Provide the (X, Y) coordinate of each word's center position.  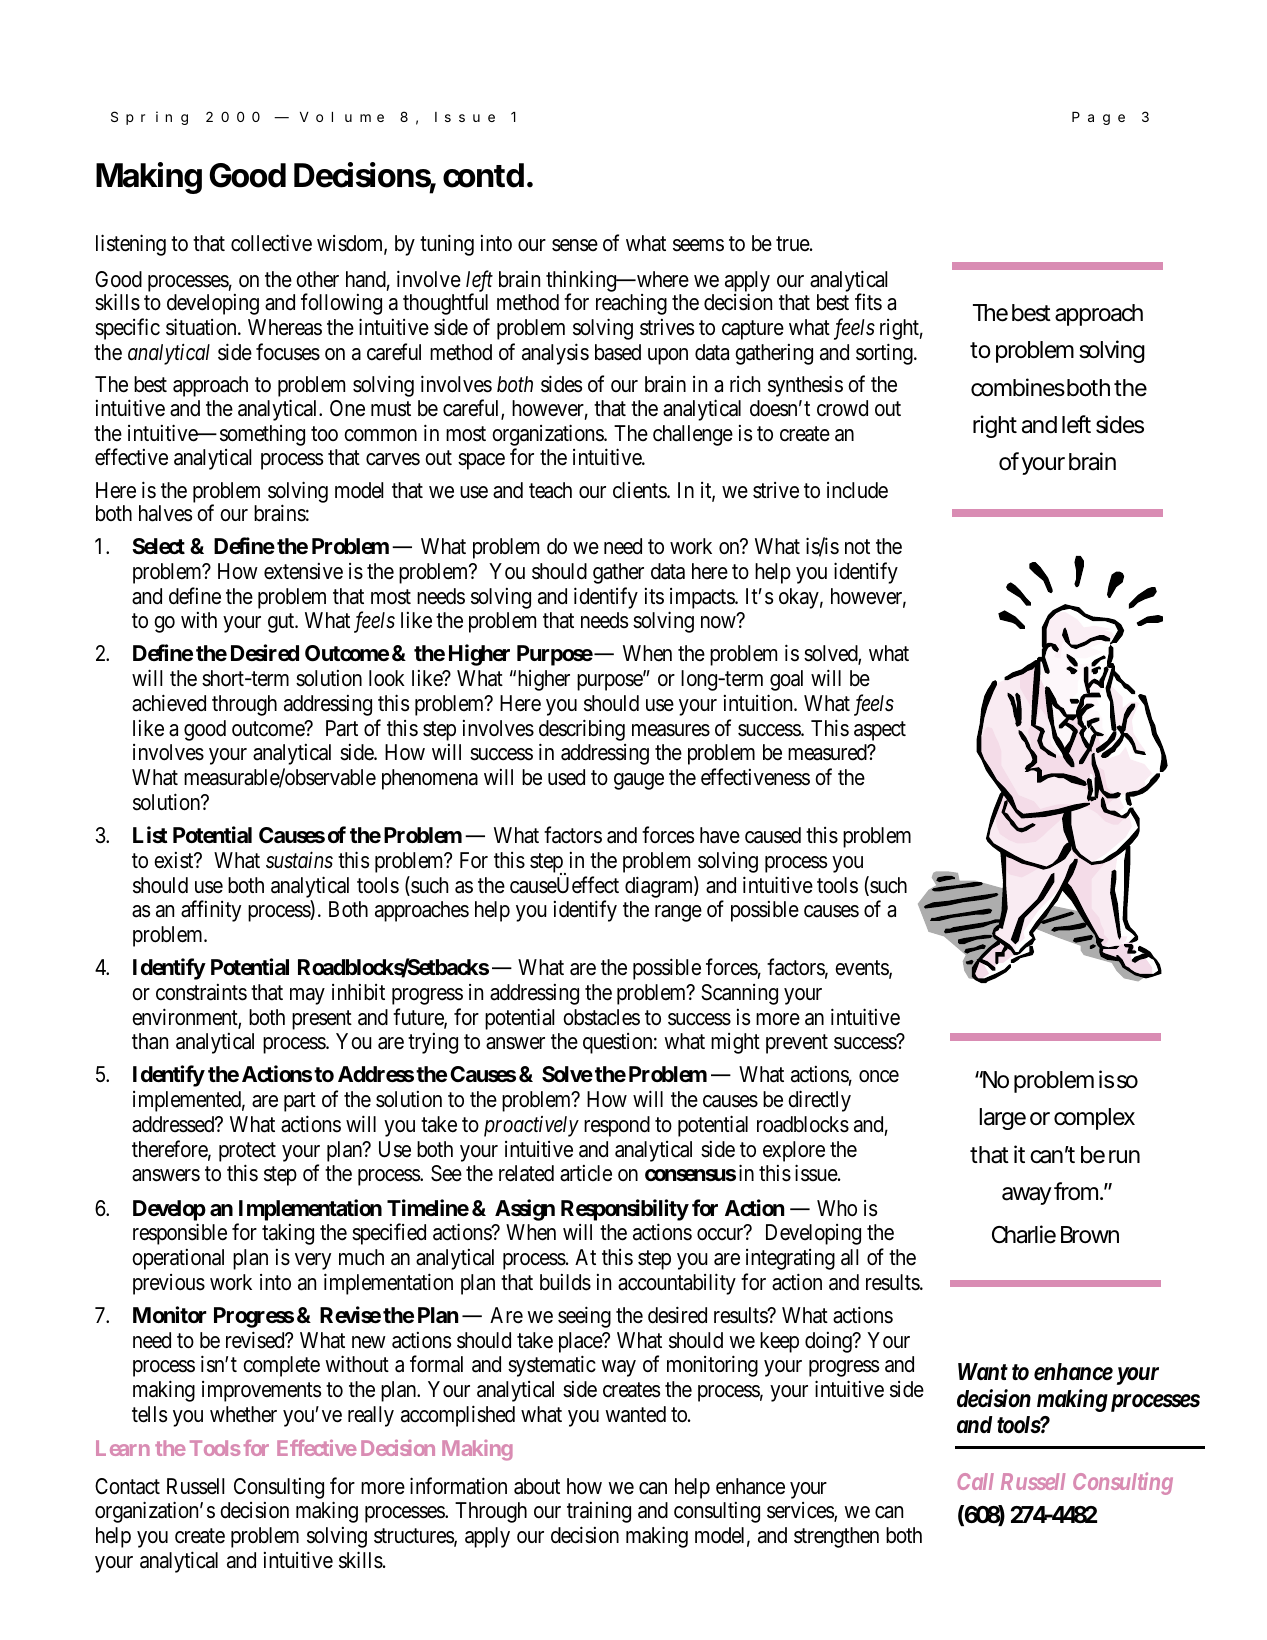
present (322, 1020)
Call (976, 1481)
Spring (149, 118)
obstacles (601, 1017)
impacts (703, 598)
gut (282, 623)
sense (575, 245)
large (1002, 1119)
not (857, 547)
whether (243, 1414)
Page (1098, 118)
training (599, 1512)
